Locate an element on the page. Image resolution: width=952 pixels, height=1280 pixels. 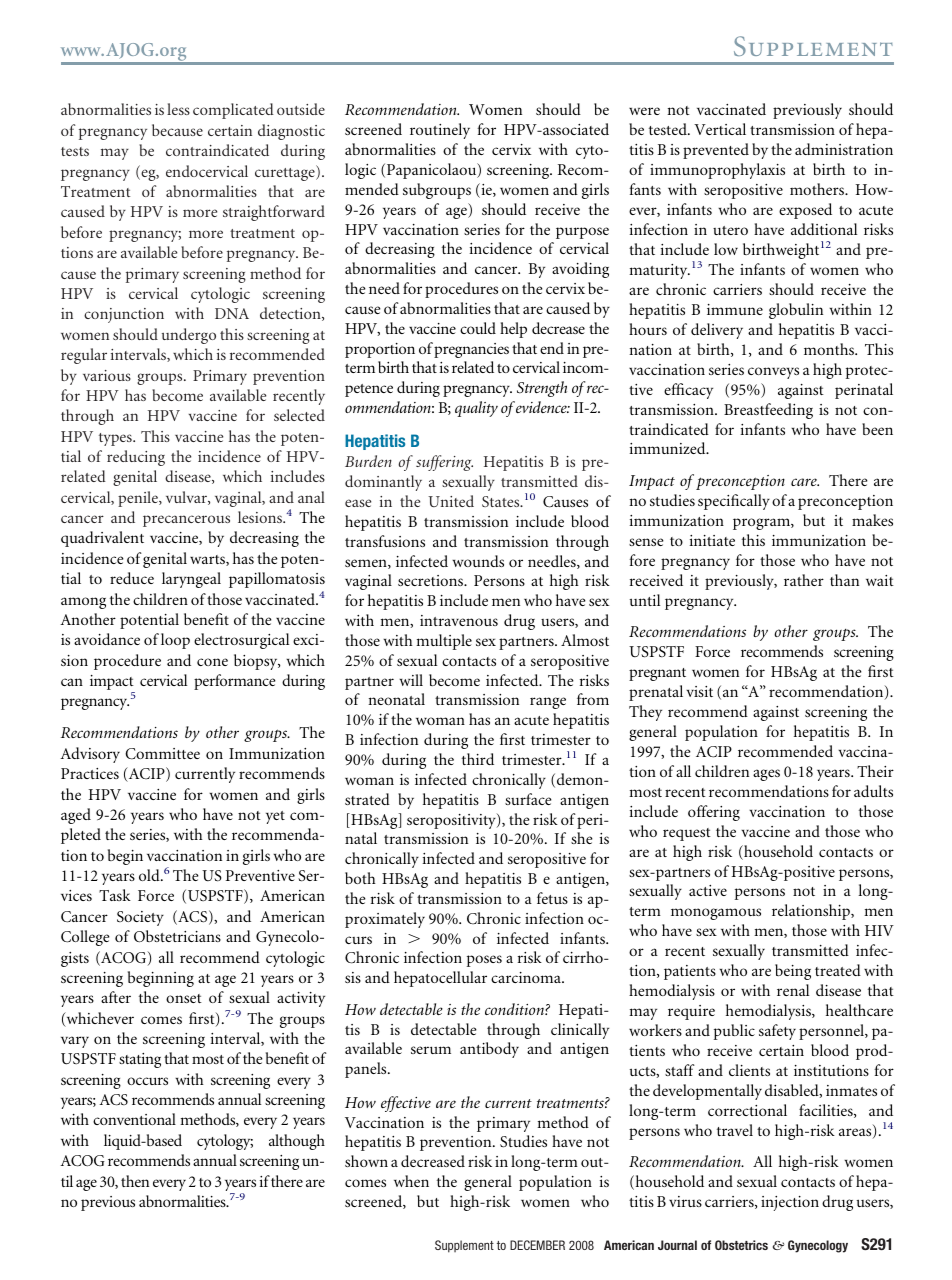
less is located at coordinates (178, 109).
